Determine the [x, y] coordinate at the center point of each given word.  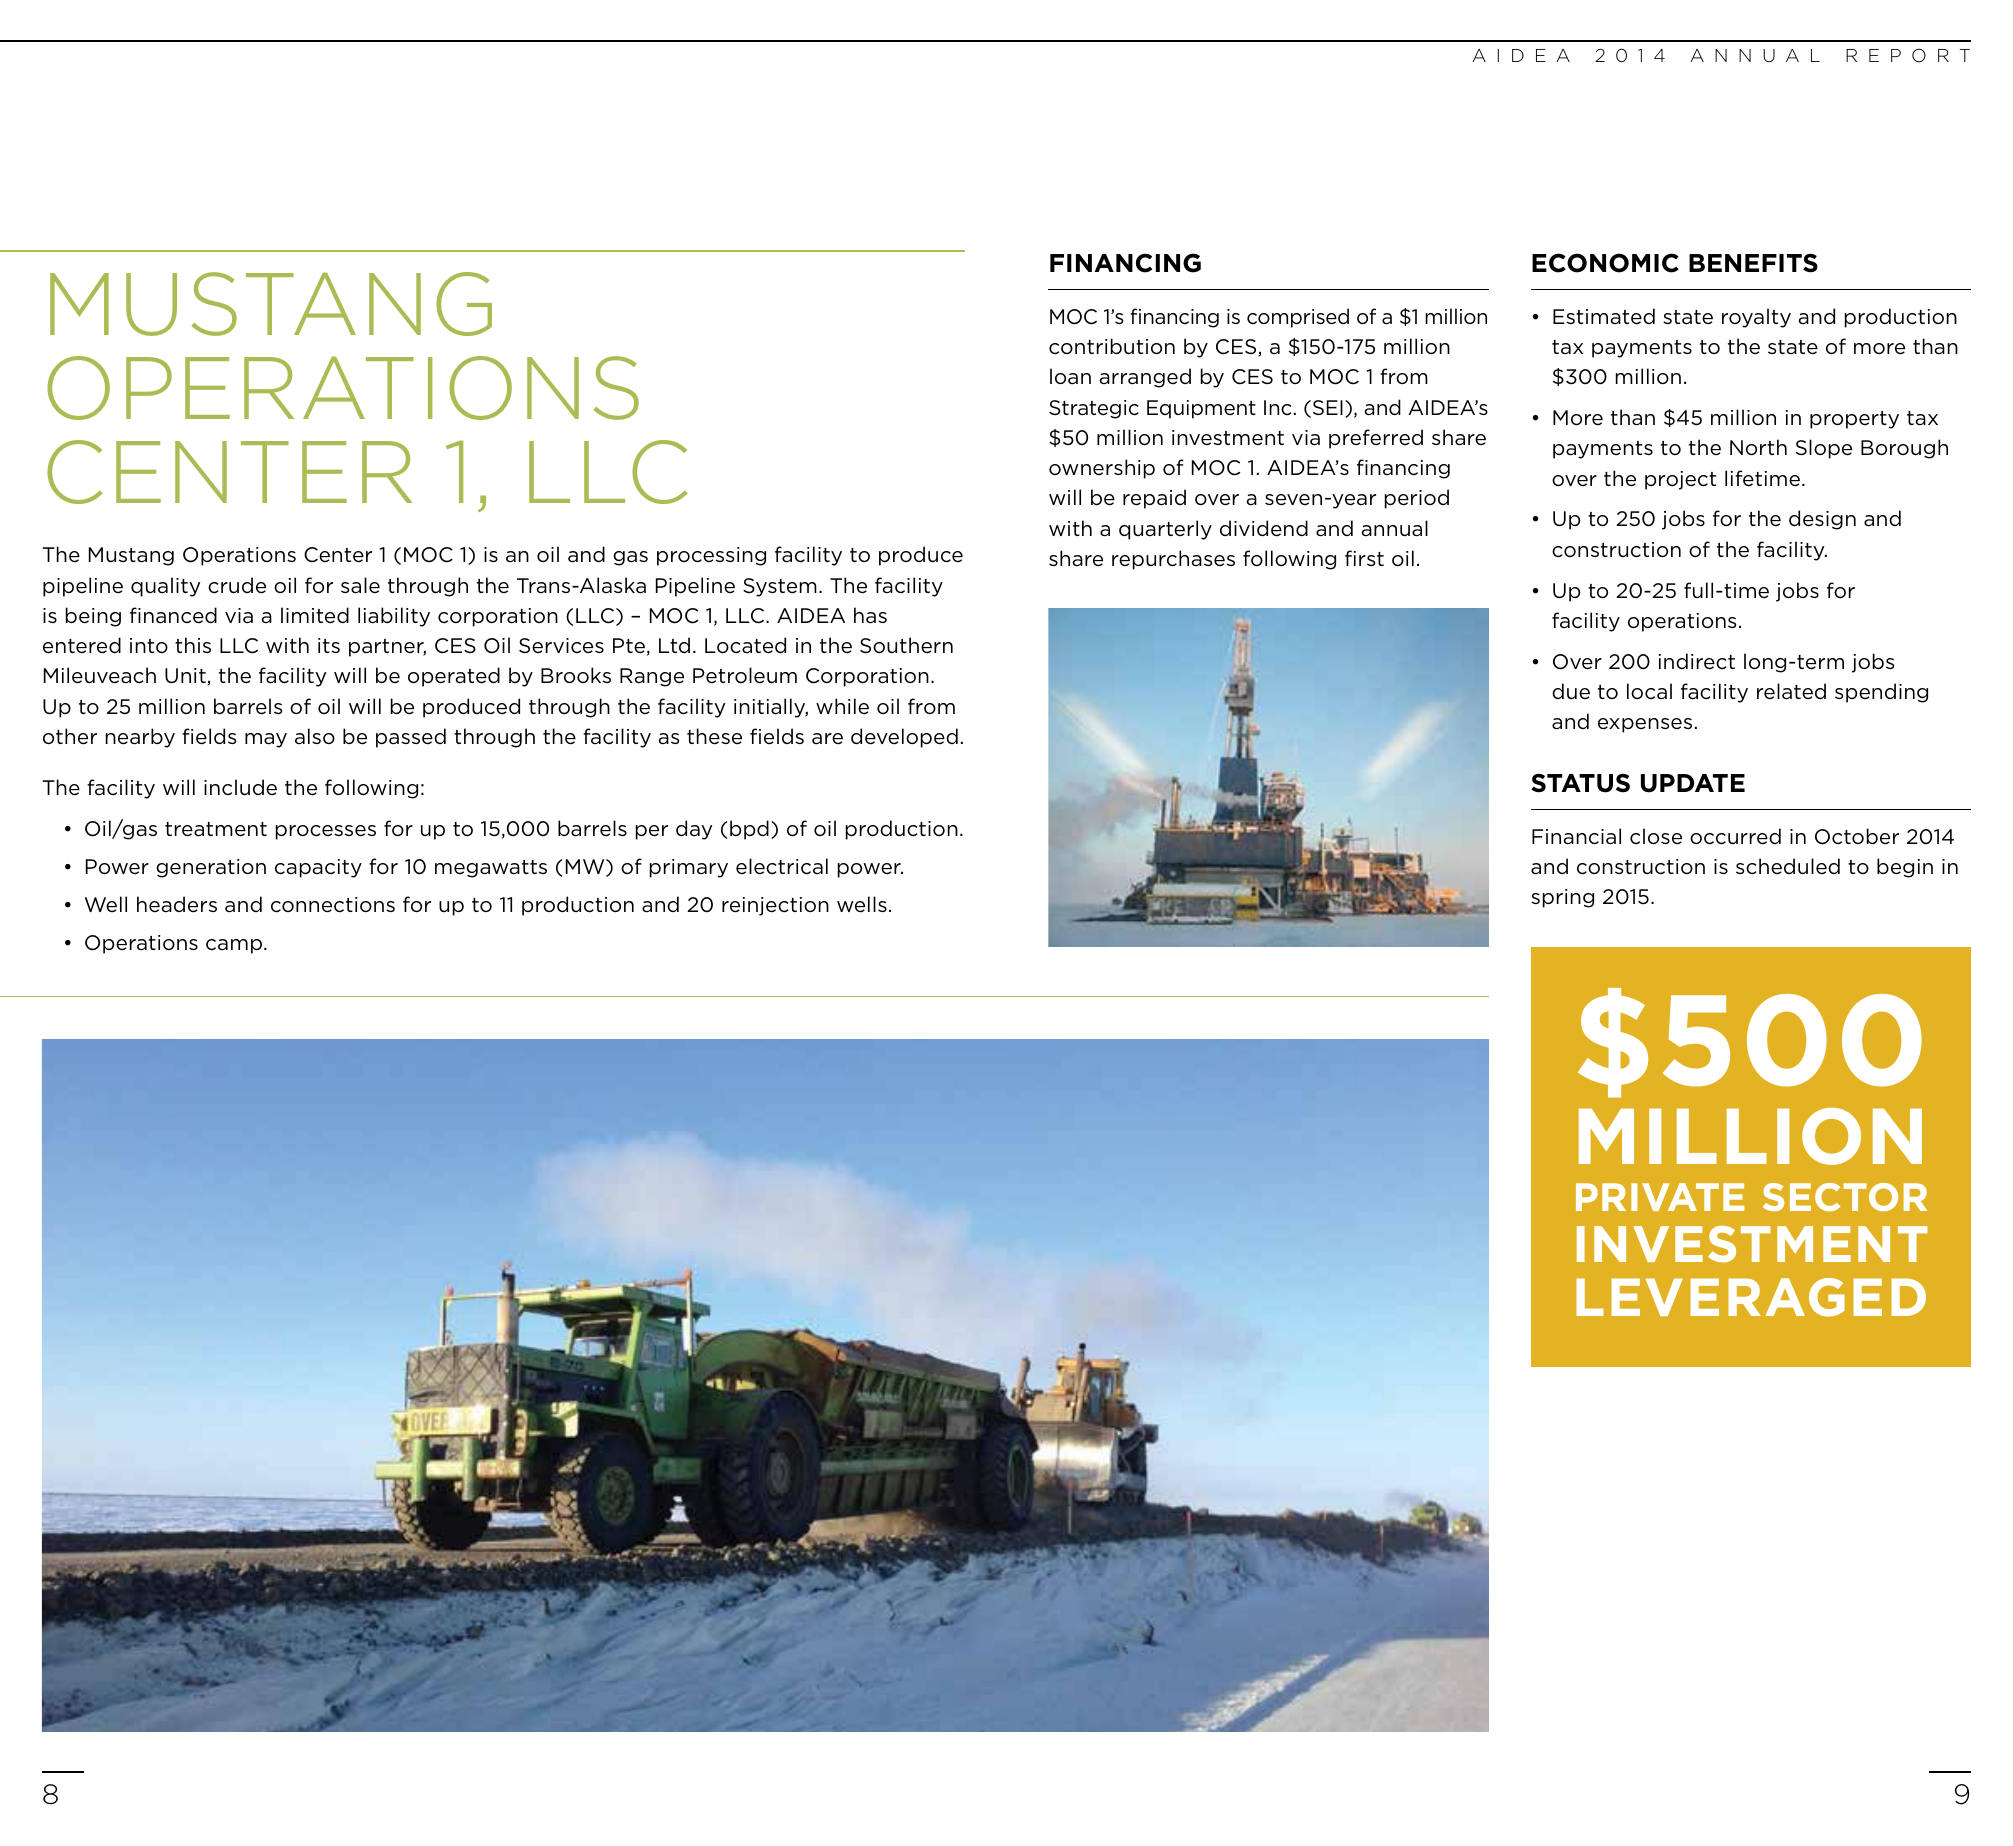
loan [1070, 376]
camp [234, 946]
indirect [1697, 661]
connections [333, 905]
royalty [1756, 318]
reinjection [775, 906]
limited [315, 615]
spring [1562, 898]
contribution [1112, 346]
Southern [906, 645]
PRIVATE [1660, 1197]
